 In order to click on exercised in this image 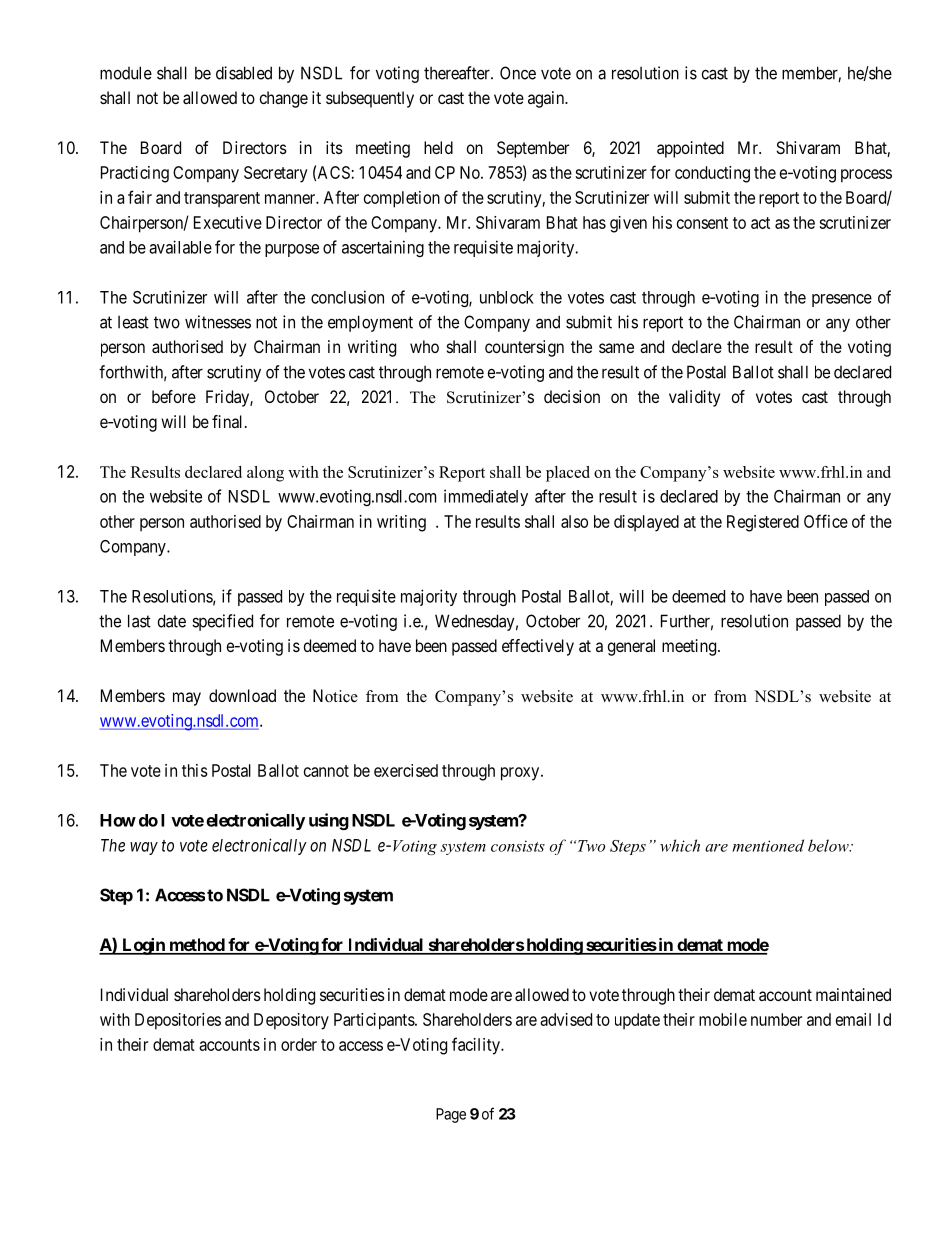, I will do `click(406, 770)`.
